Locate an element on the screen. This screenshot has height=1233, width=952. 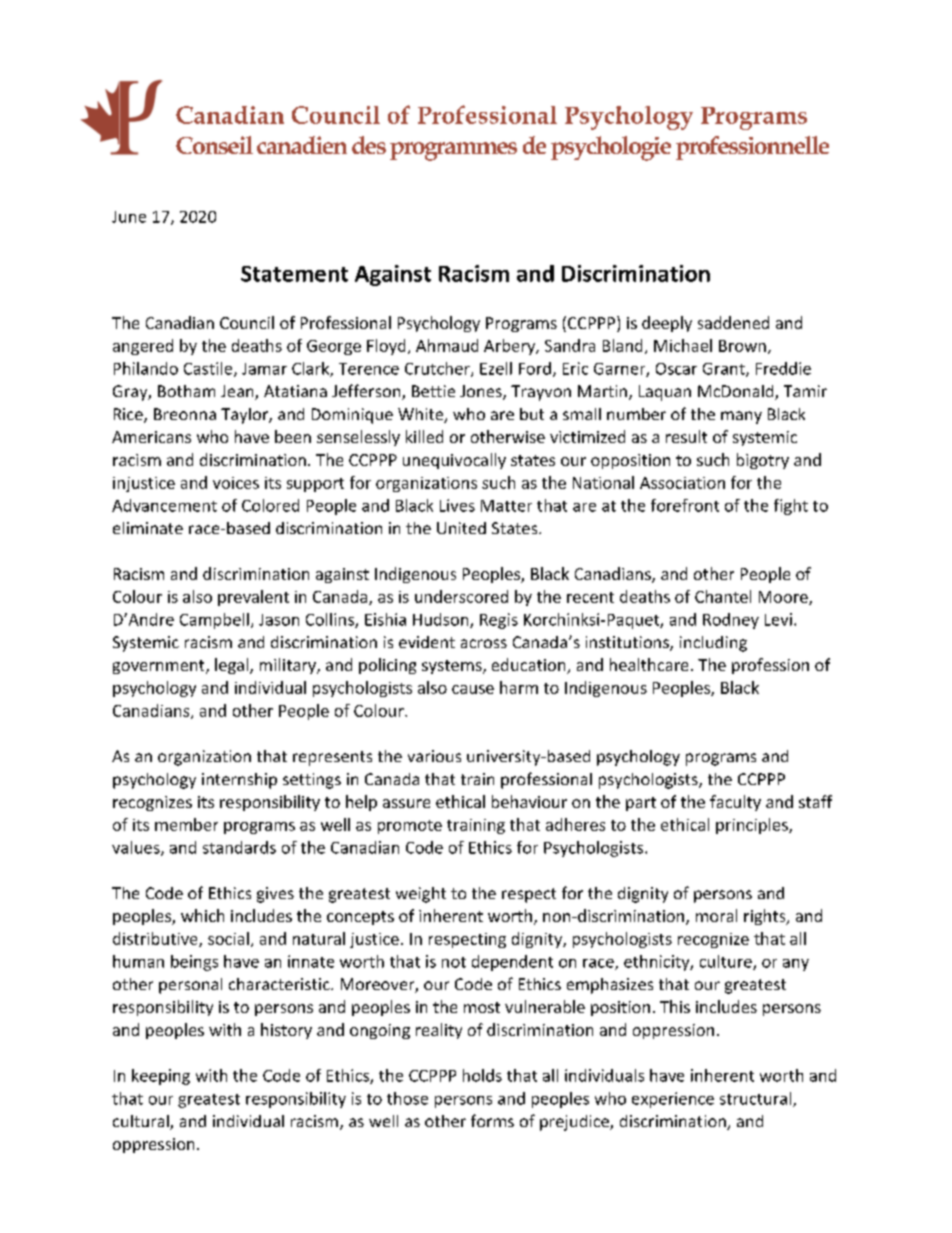
Rodney is located at coordinates (731, 621).
